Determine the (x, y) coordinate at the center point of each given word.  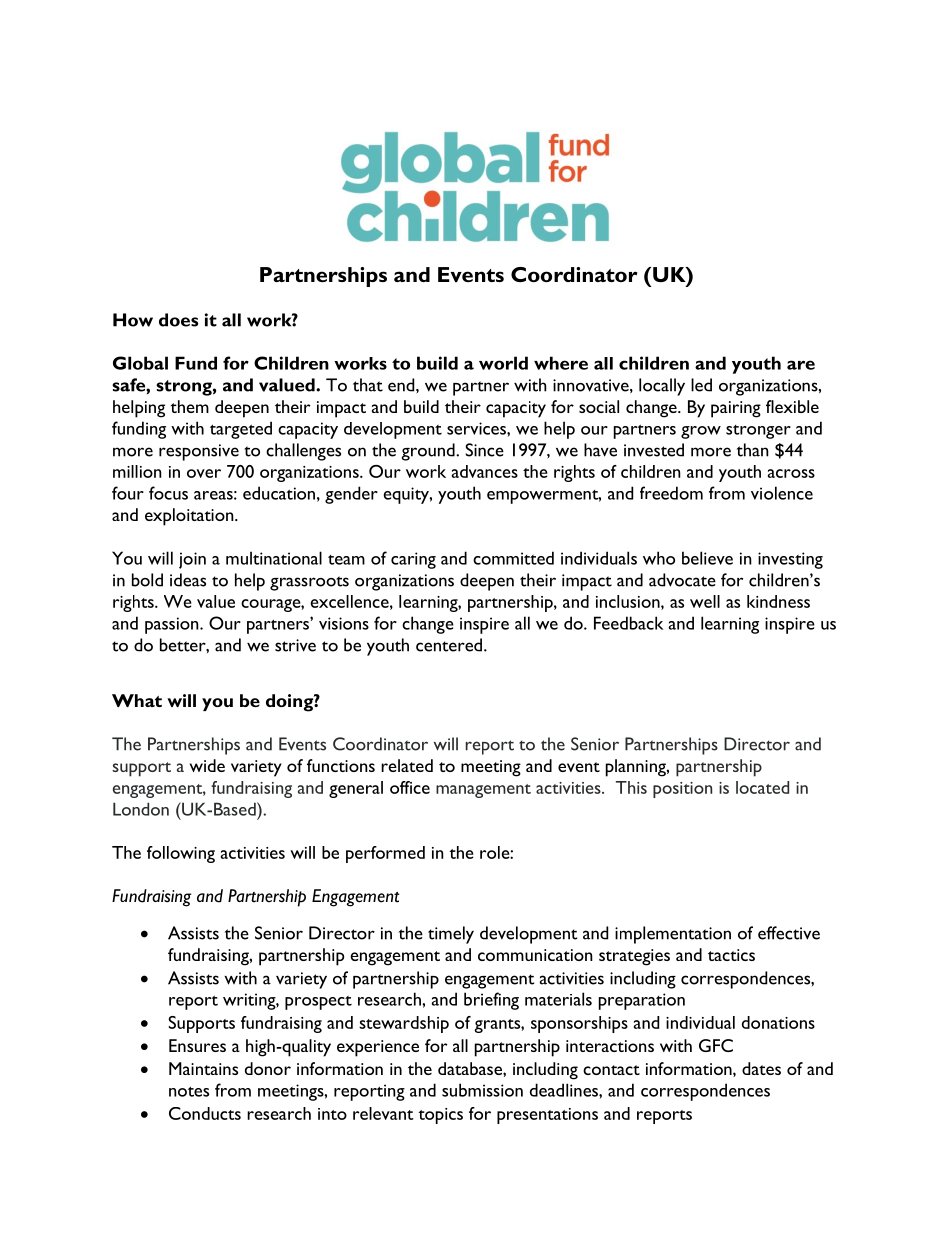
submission (482, 1090)
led (701, 385)
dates (761, 1068)
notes (189, 1091)
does (178, 320)
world (503, 363)
